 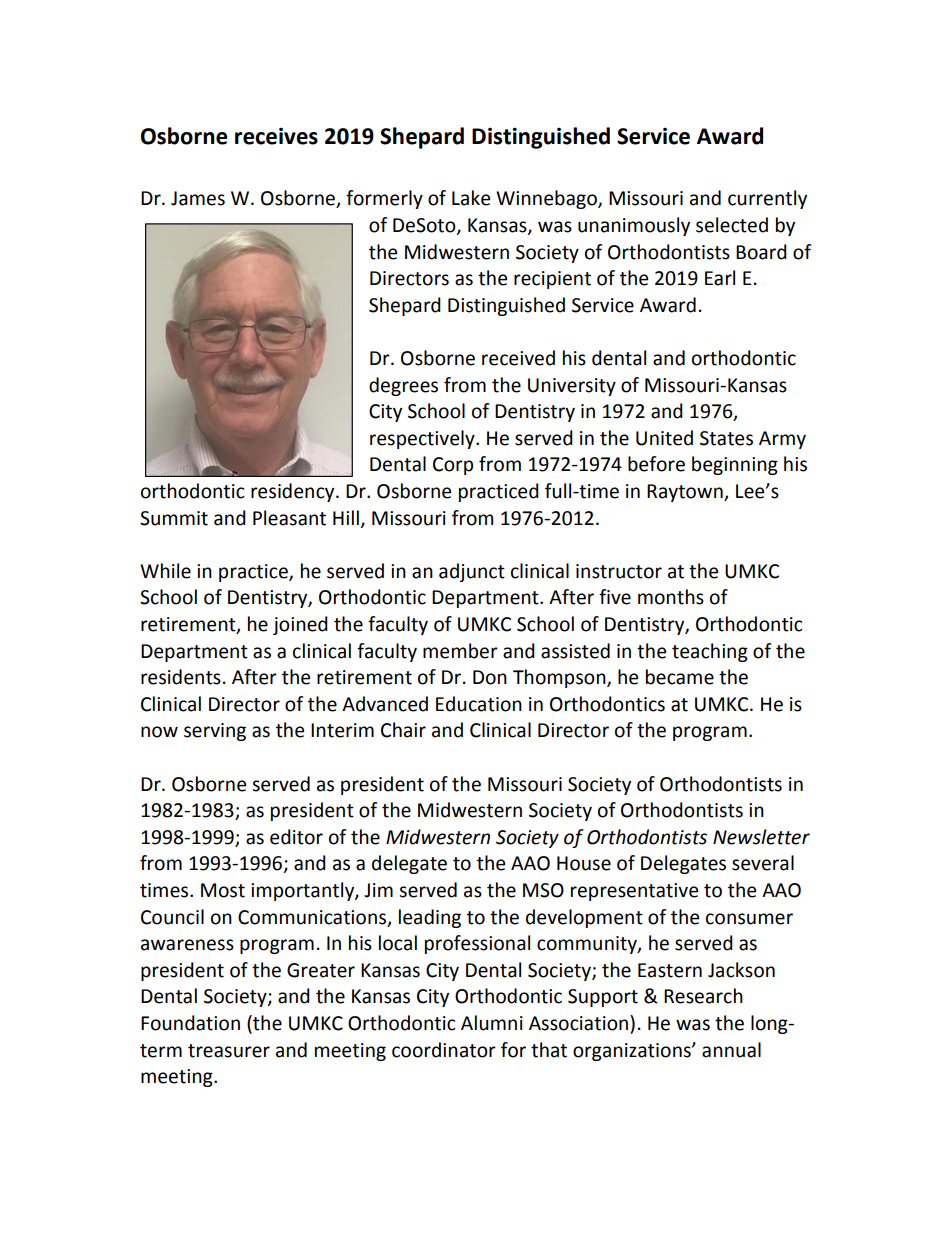 What do you see at coordinates (190, 1023) in the page?
I see `Foundation` at bounding box center [190, 1023].
